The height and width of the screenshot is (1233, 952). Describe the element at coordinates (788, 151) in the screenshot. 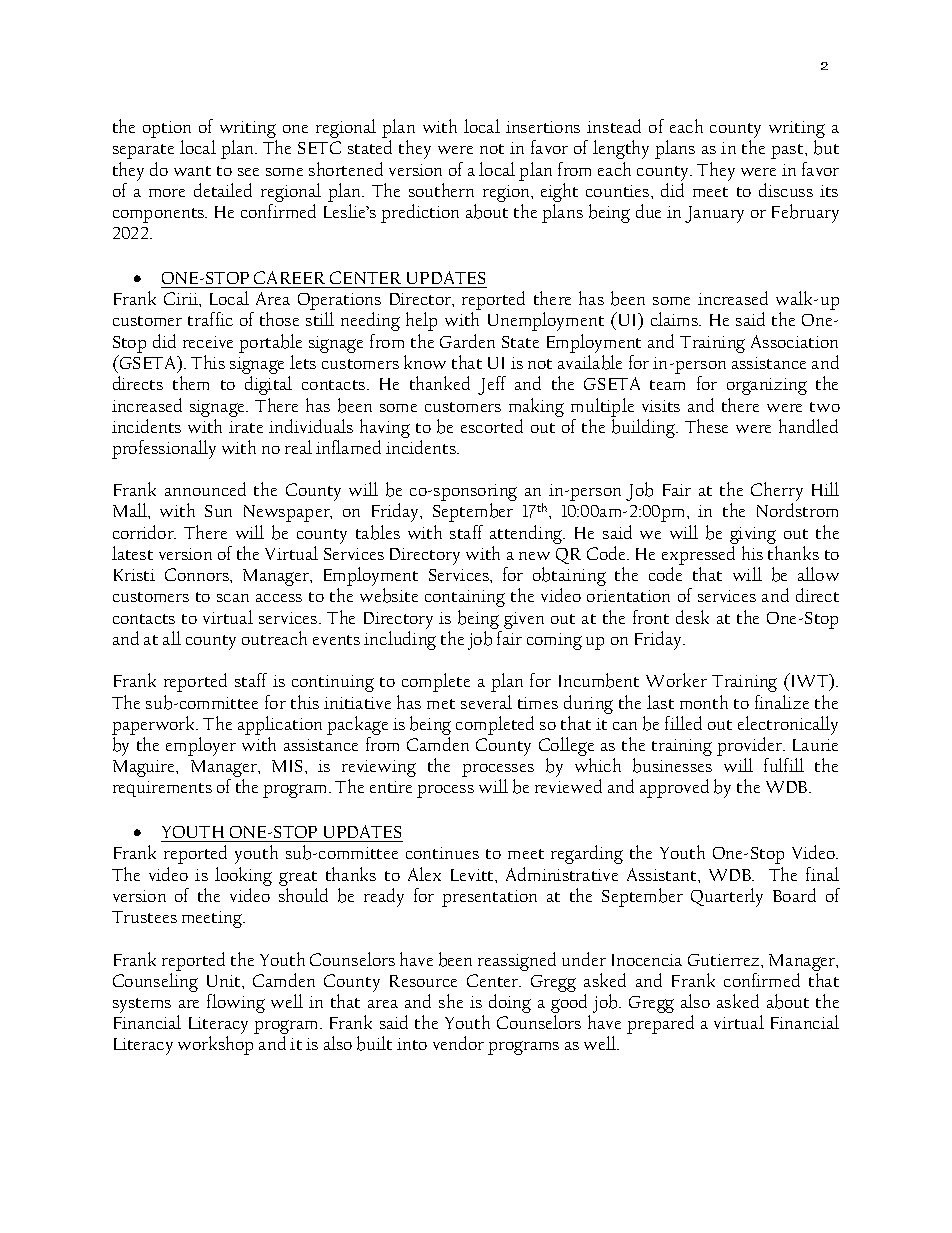

I see `past` at that location.
